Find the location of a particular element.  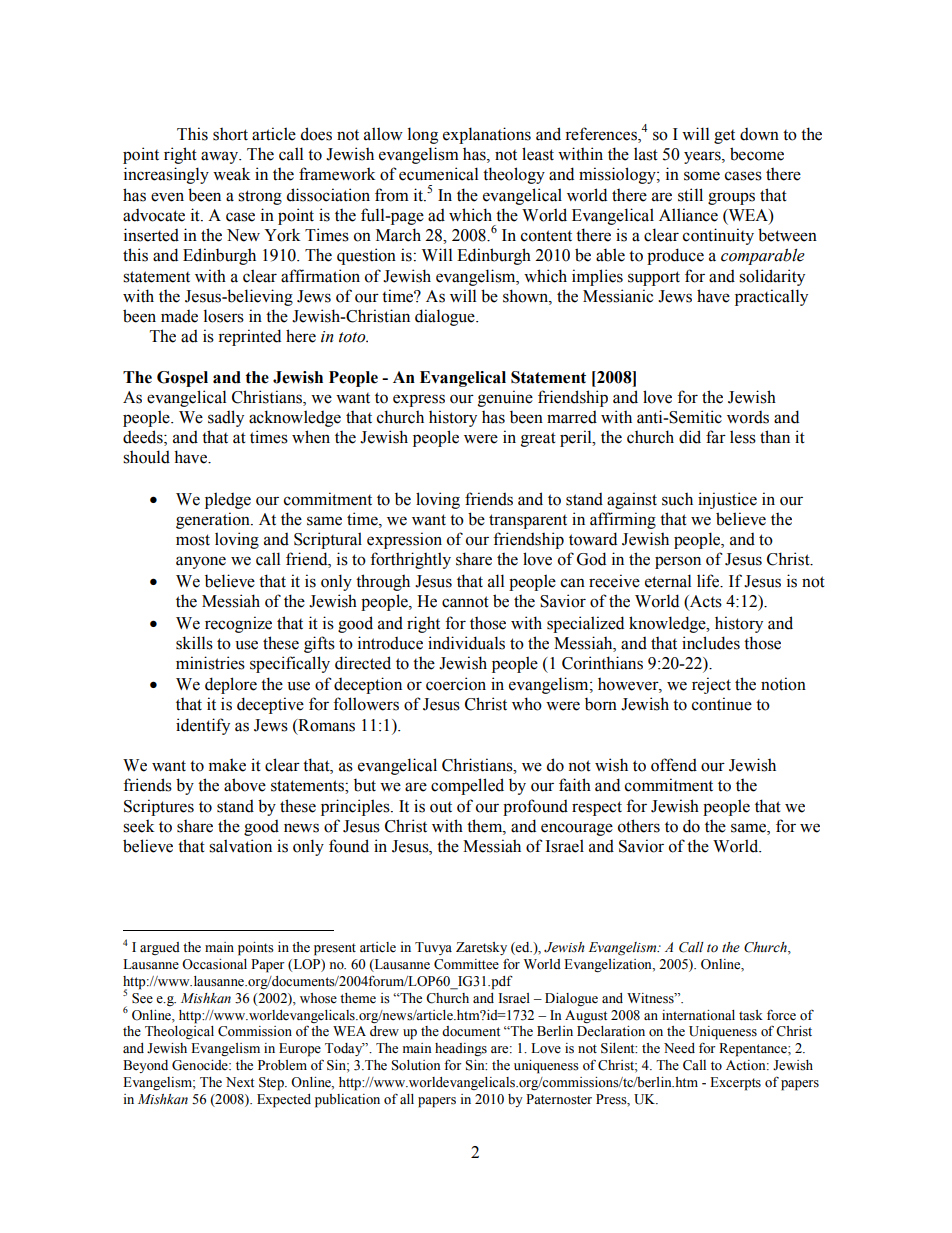

some is located at coordinates (702, 176).
